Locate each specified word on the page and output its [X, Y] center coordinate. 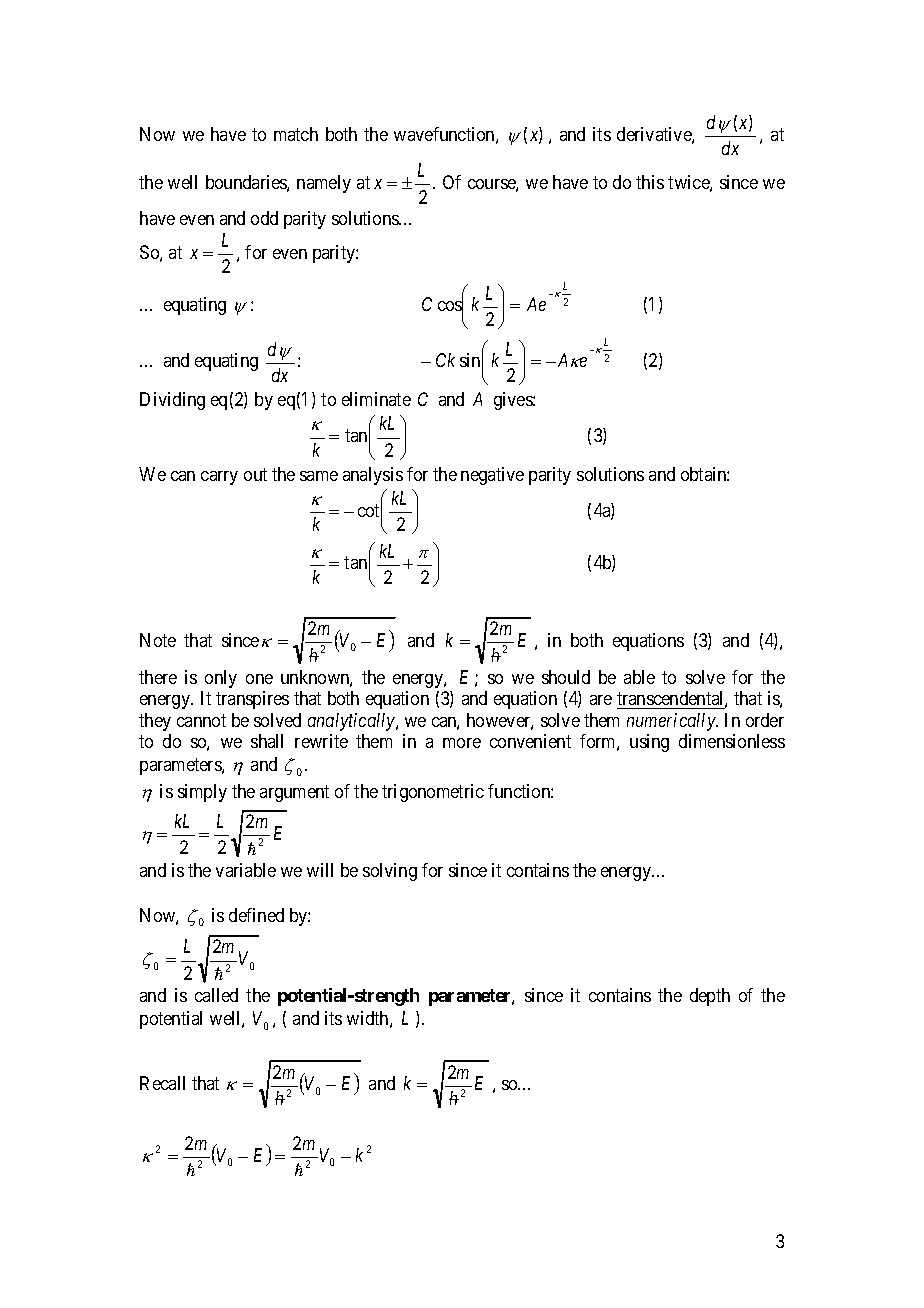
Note [158, 640]
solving [390, 872]
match [296, 134]
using [649, 743]
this [650, 182]
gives [514, 401]
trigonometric [433, 793]
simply [202, 793]
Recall [162, 1083]
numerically [672, 722]
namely [324, 184]
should [566, 677]
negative [492, 476]
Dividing [172, 401]
